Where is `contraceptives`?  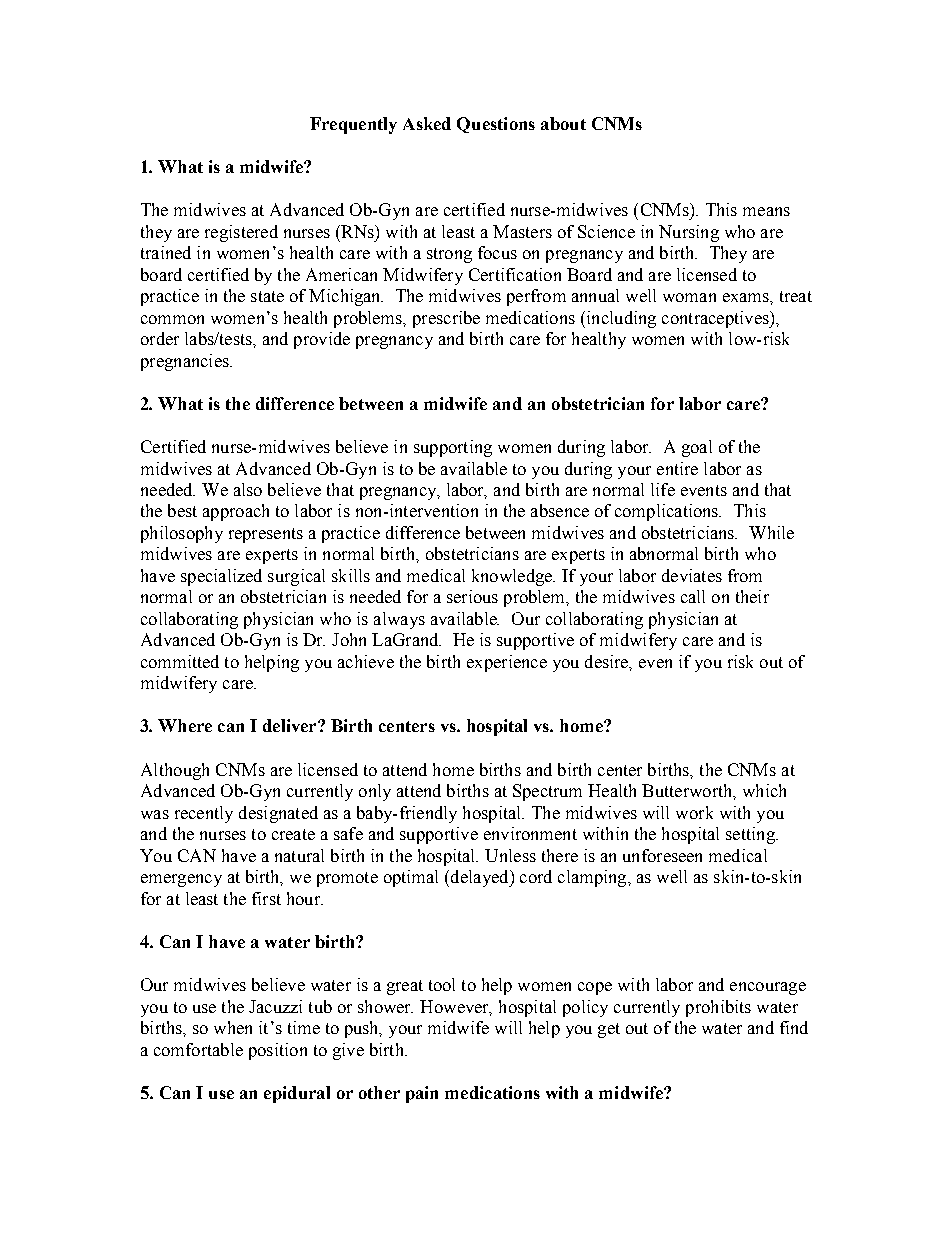 contraceptives is located at coordinates (716, 319).
